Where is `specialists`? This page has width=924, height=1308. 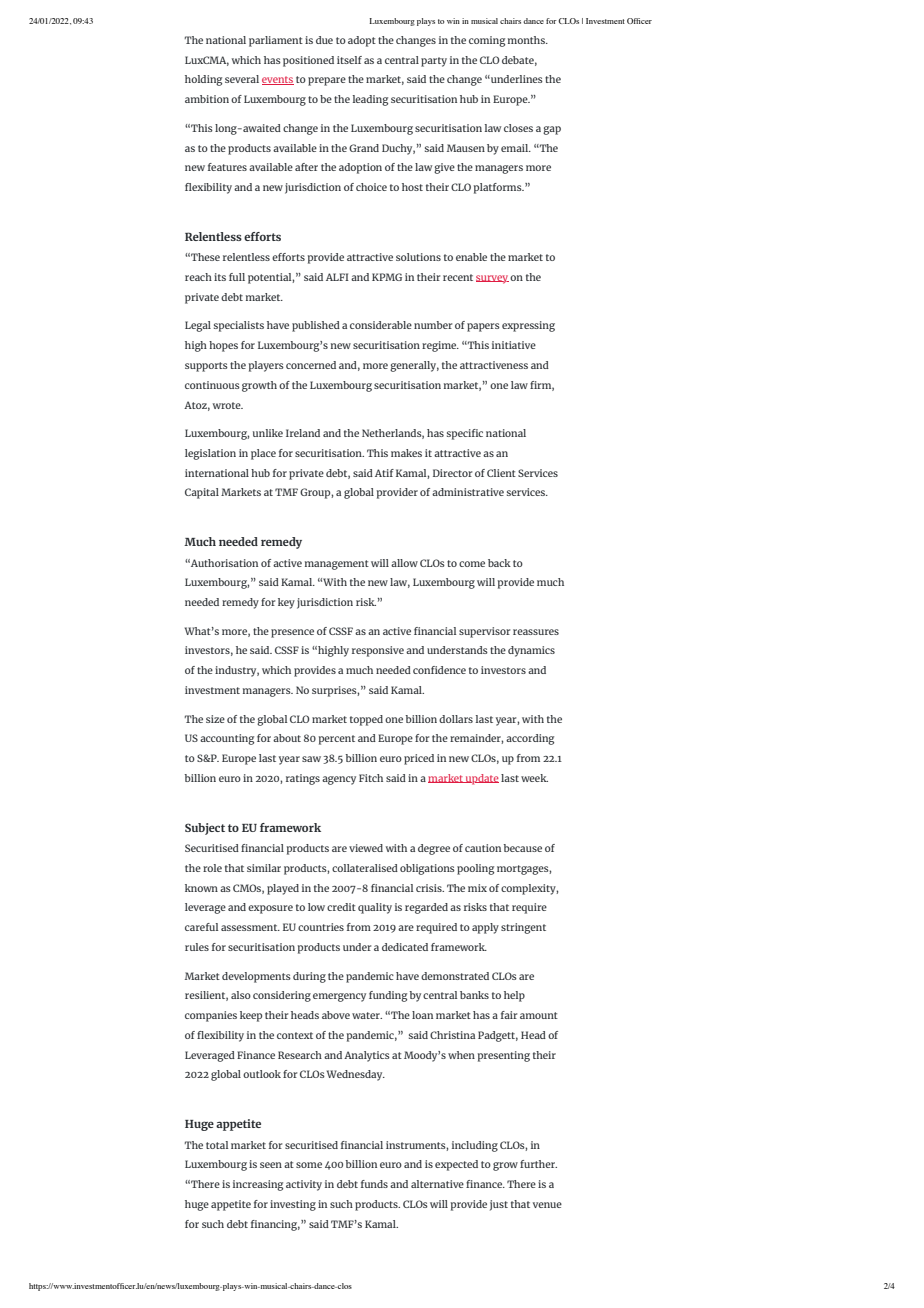
specialists is located at coordinates (239, 326).
